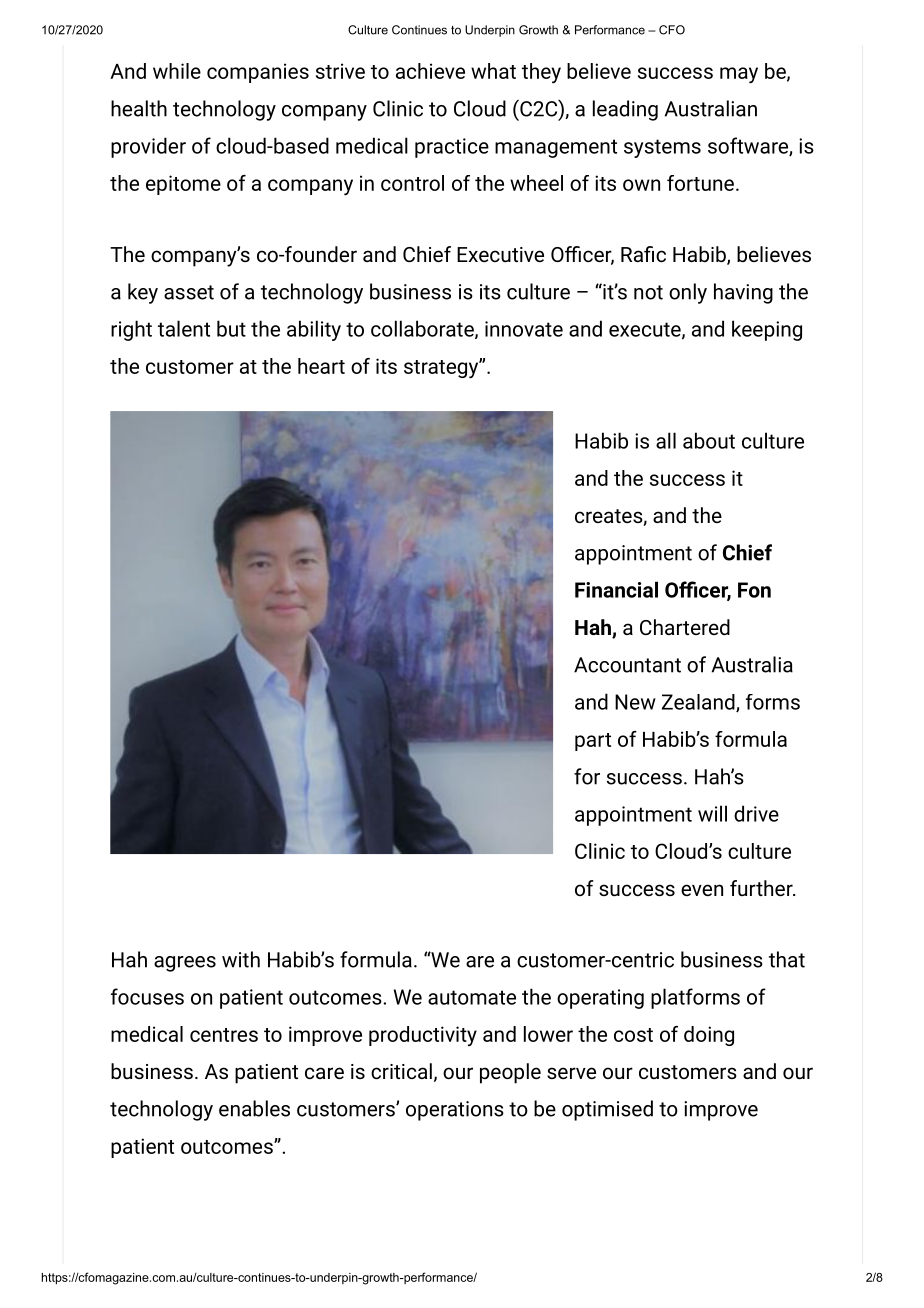 This screenshot has width=924, height=1308. I want to click on keeping, so click(767, 330).
